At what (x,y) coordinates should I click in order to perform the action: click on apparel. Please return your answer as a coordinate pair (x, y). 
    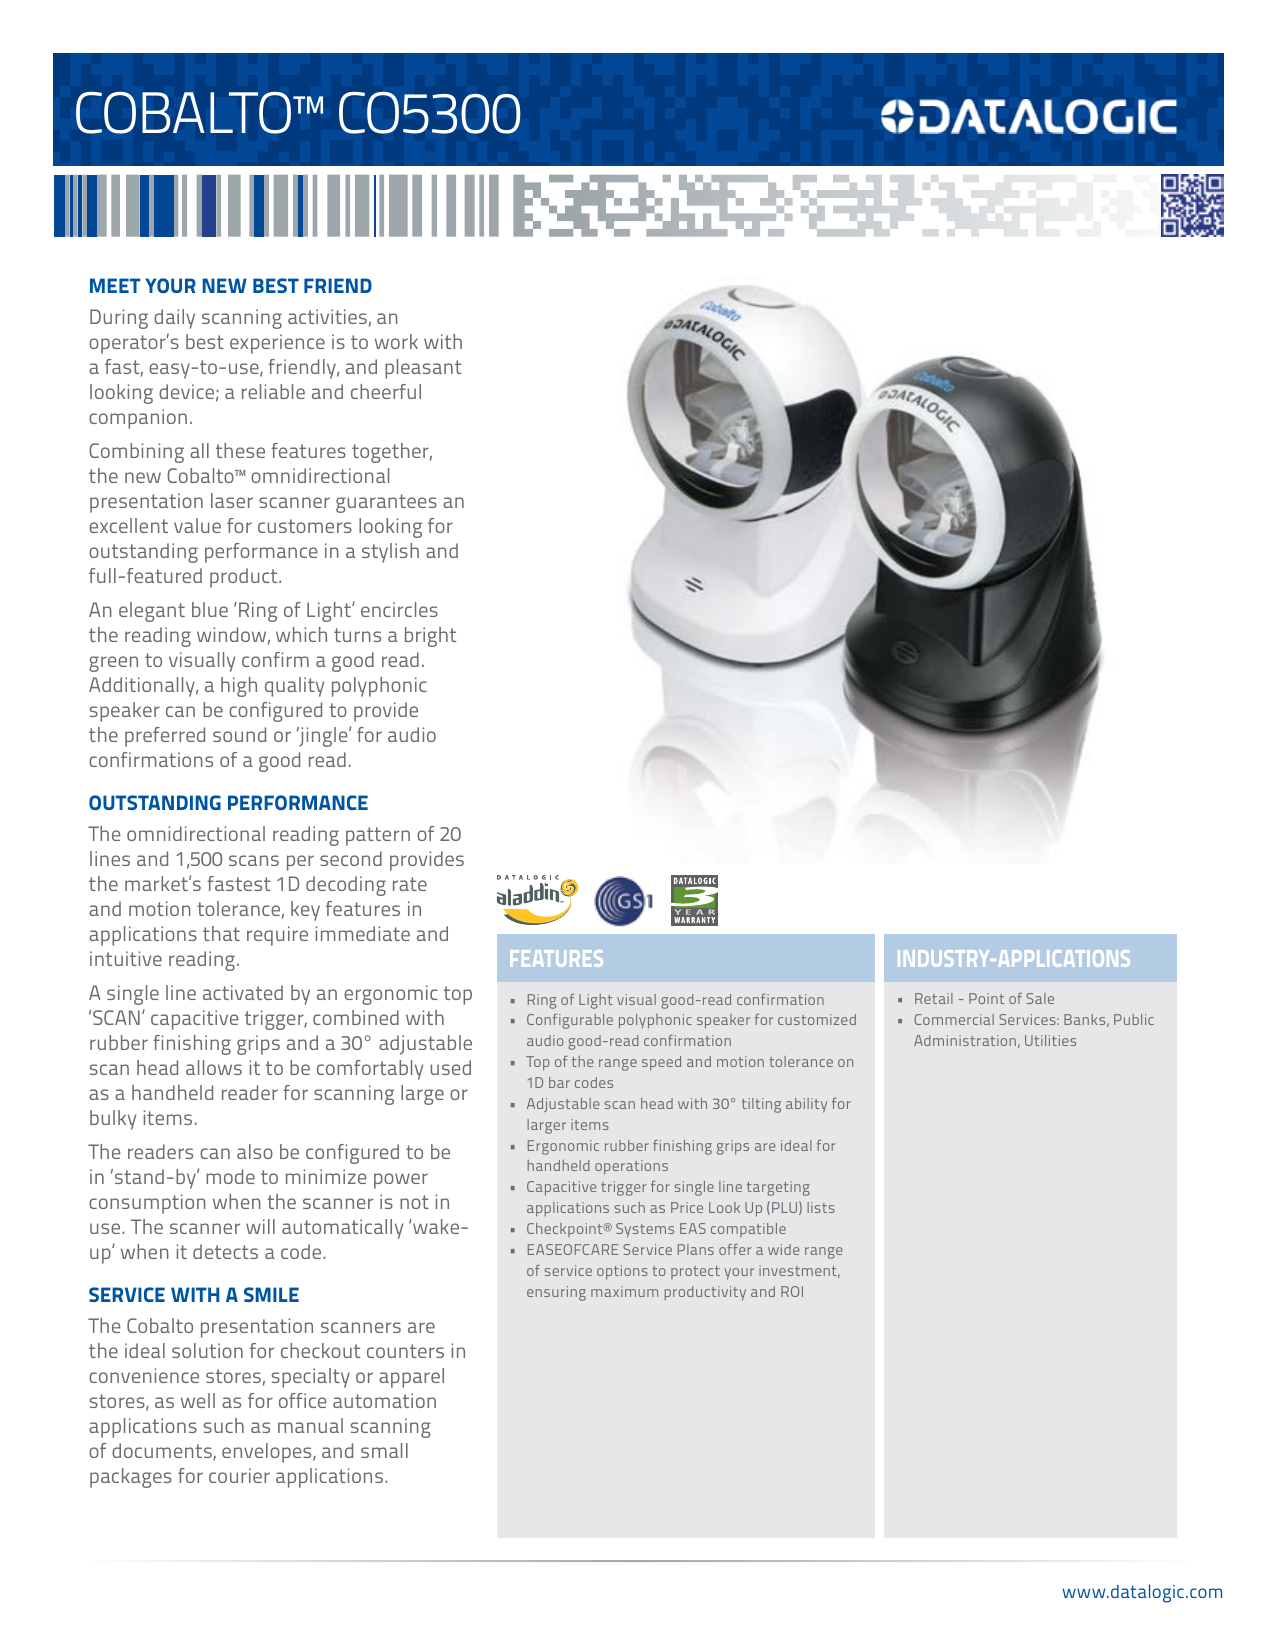
    Looking at the image, I should click on (411, 1378).
